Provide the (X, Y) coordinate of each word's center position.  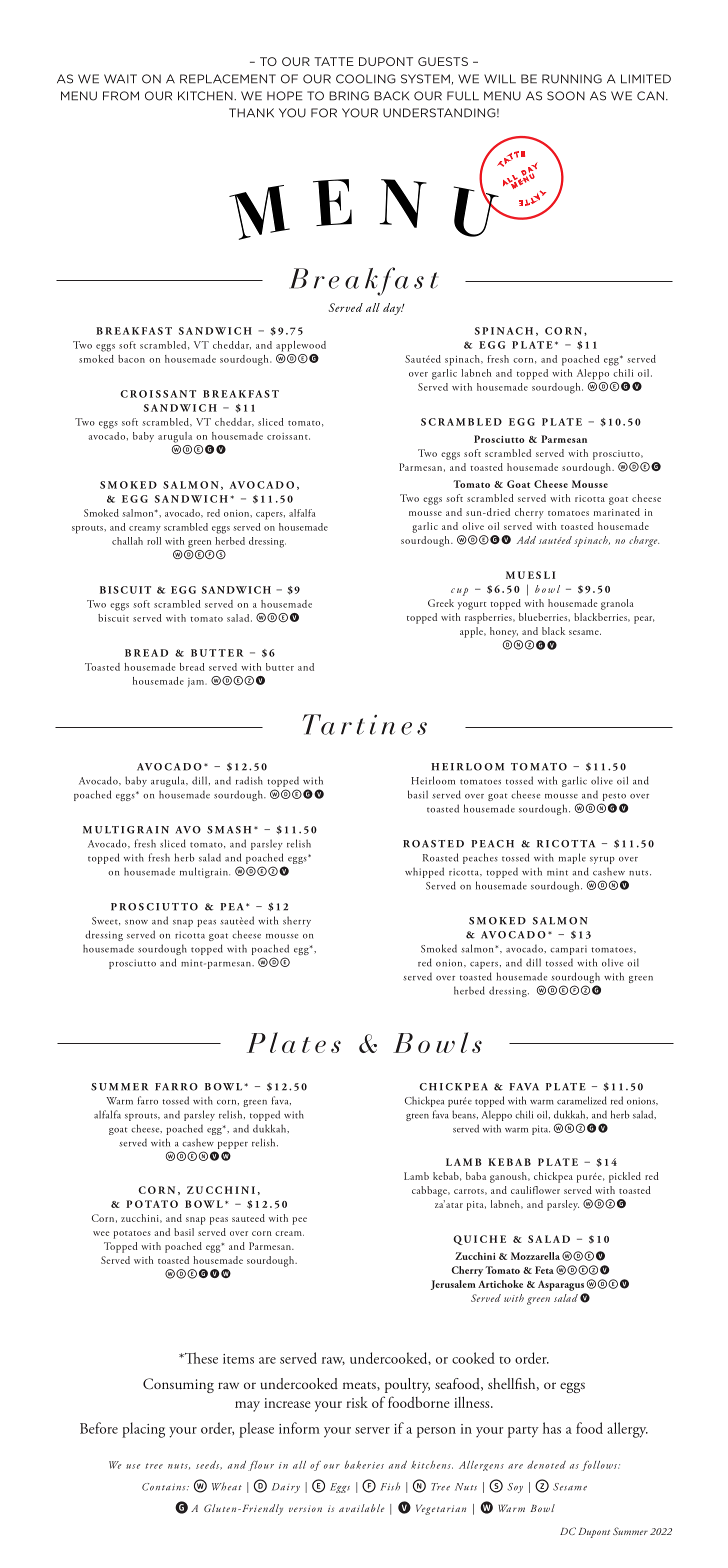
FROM (121, 96)
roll (154, 541)
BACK (391, 96)
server (372, 1430)
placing (143, 1430)
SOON (566, 96)
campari (568, 950)
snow (136, 922)
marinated (617, 512)
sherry (297, 921)
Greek (441, 603)
